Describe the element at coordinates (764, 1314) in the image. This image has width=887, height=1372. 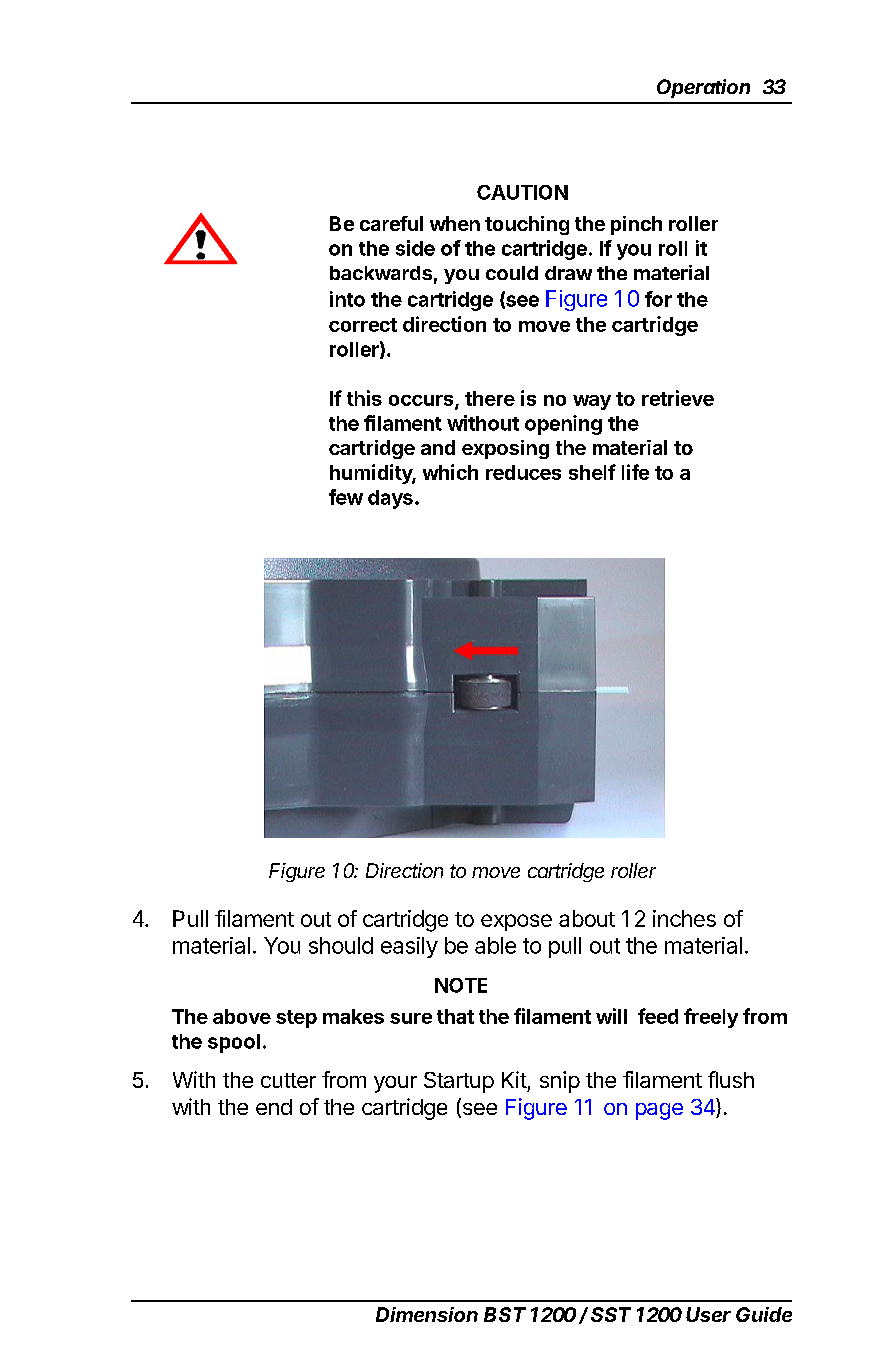
I see `Guide` at that location.
